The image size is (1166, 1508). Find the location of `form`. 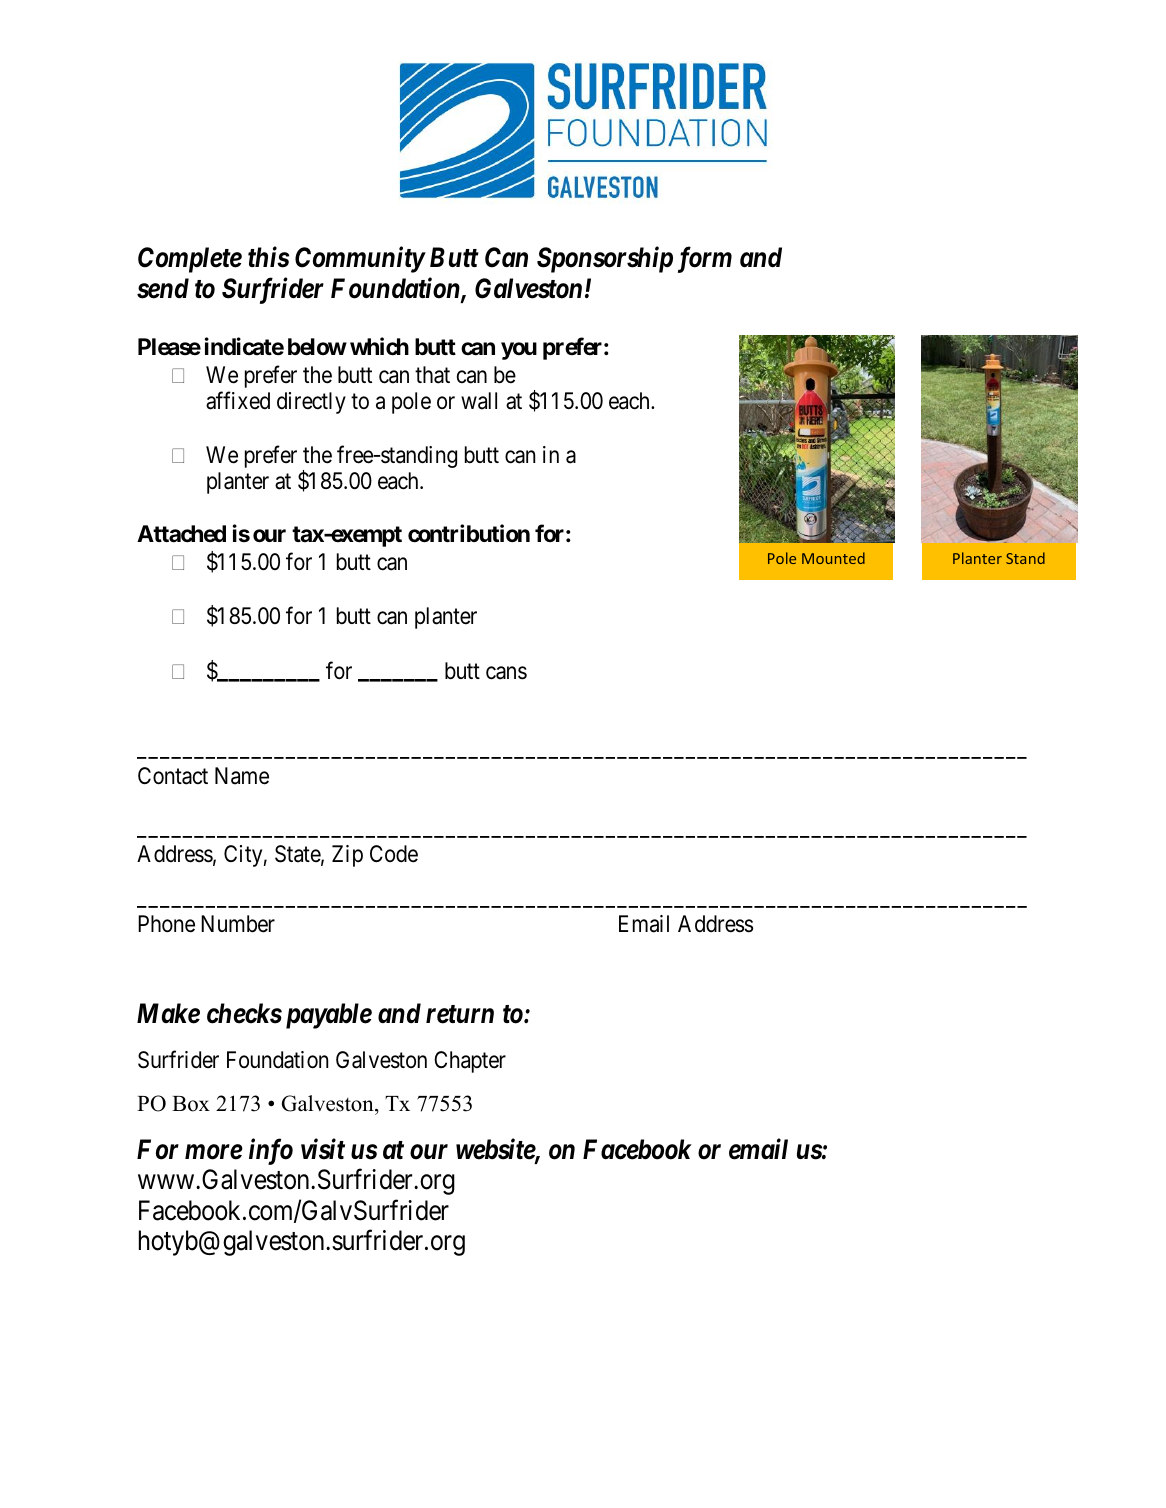

form is located at coordinates (705, 260).
